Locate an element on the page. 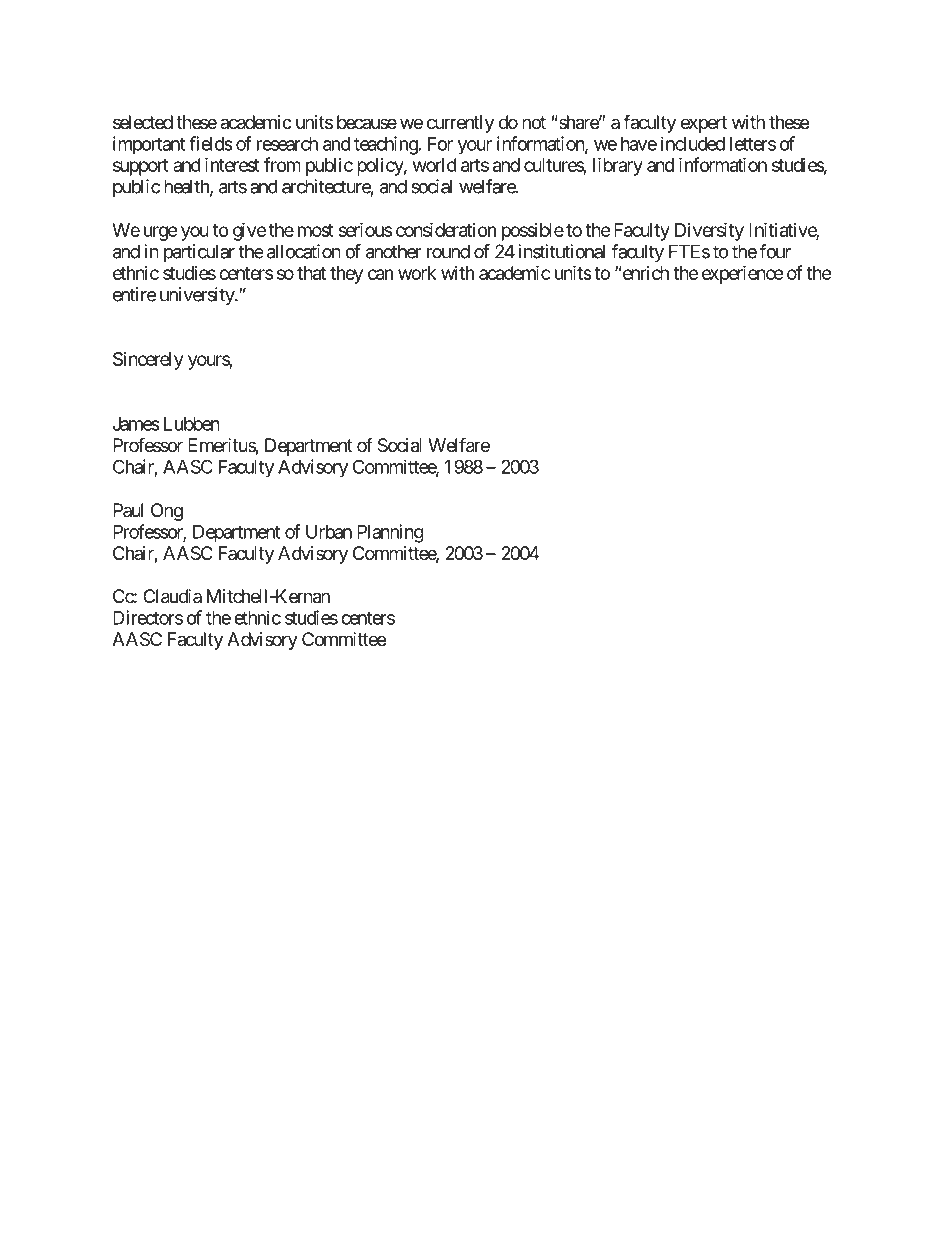 The height and width of the image is (1233, 952). Planning is located at coordinates (390, 533).
